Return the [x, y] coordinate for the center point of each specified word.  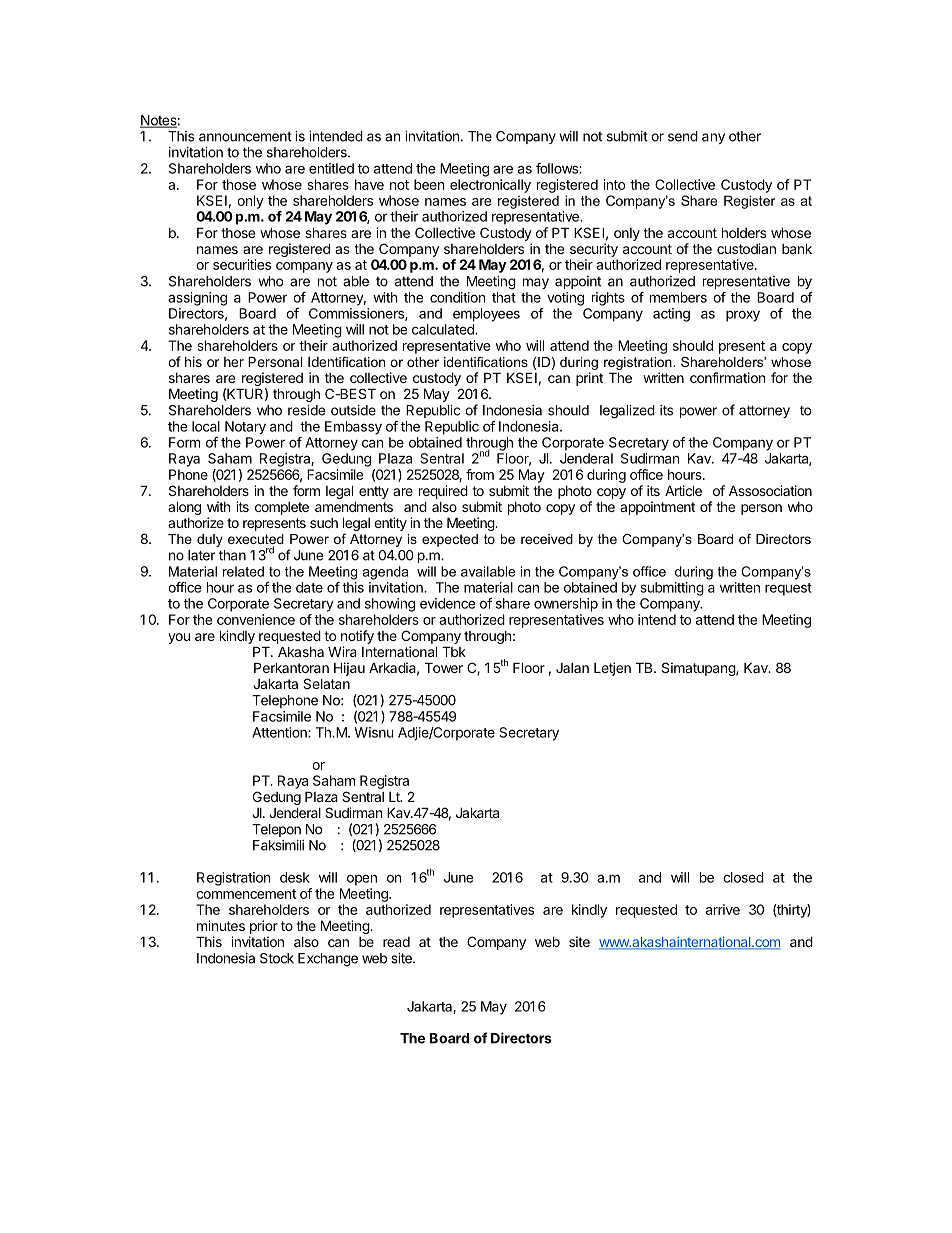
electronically [490, 186]
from [480, 474]
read [396, 942]
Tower [444, 667]
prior [264, 927]
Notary [245, 427]
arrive [723, 909]
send [683, 136]
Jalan [572, 668]
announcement [245, 137]
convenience [256, 619]
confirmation [727, 377]
